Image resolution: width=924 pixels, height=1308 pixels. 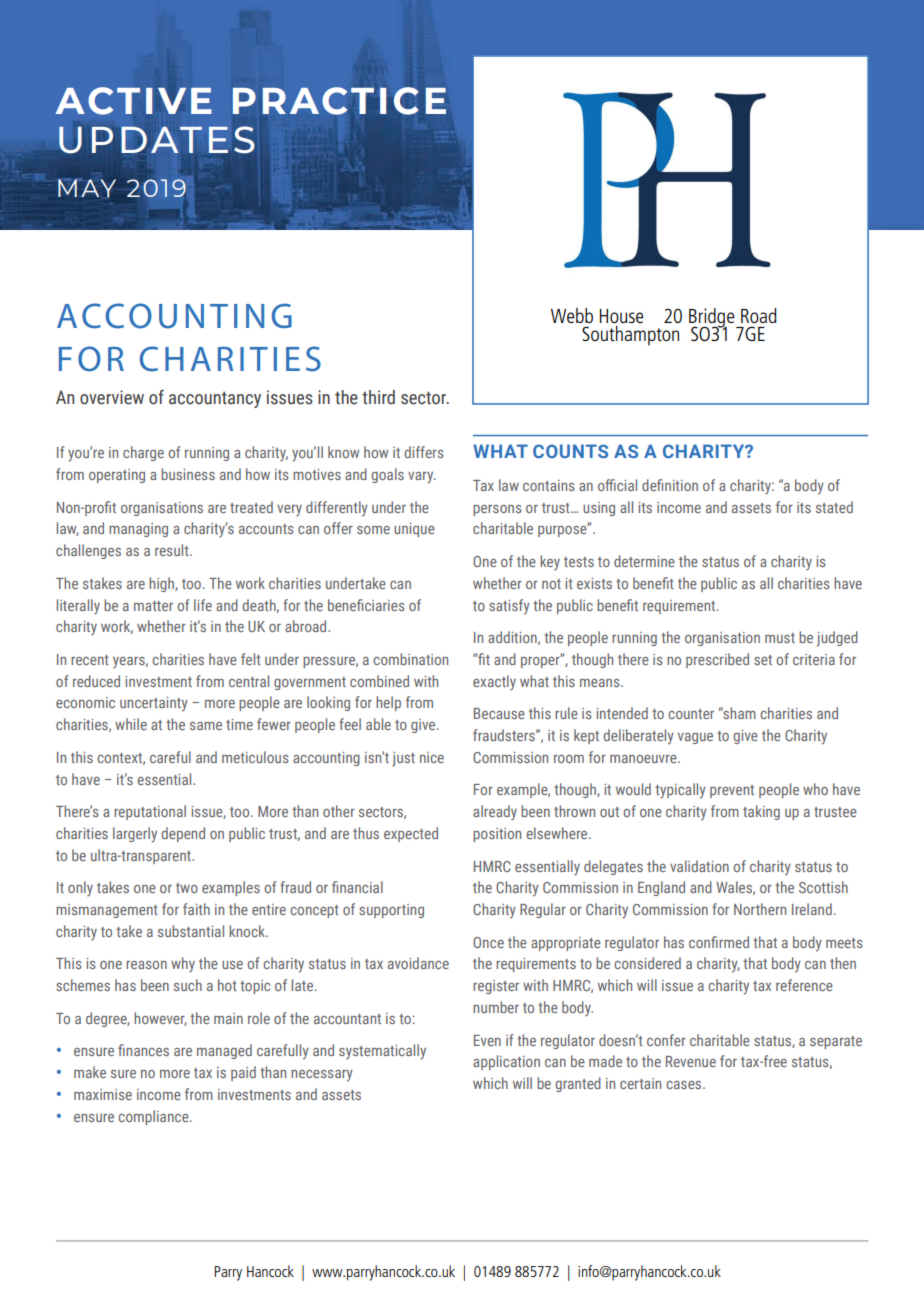 What do you see at coordinates (509, 607) in the image?
I see `satisfy` at bounding box center [509, 607].
